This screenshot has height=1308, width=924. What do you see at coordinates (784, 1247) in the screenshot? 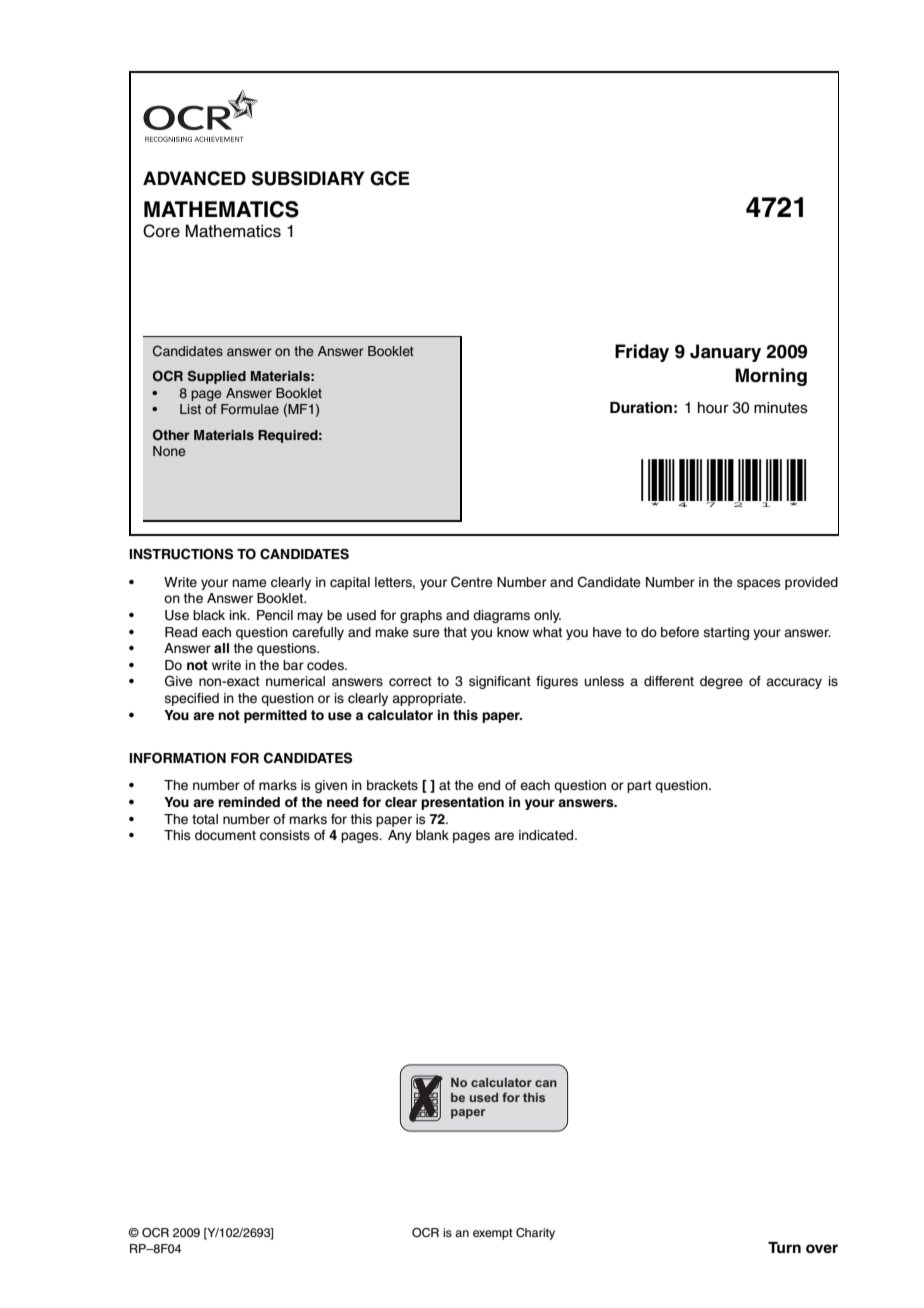
I see `Turn` at bounding box center [784, 1247].
